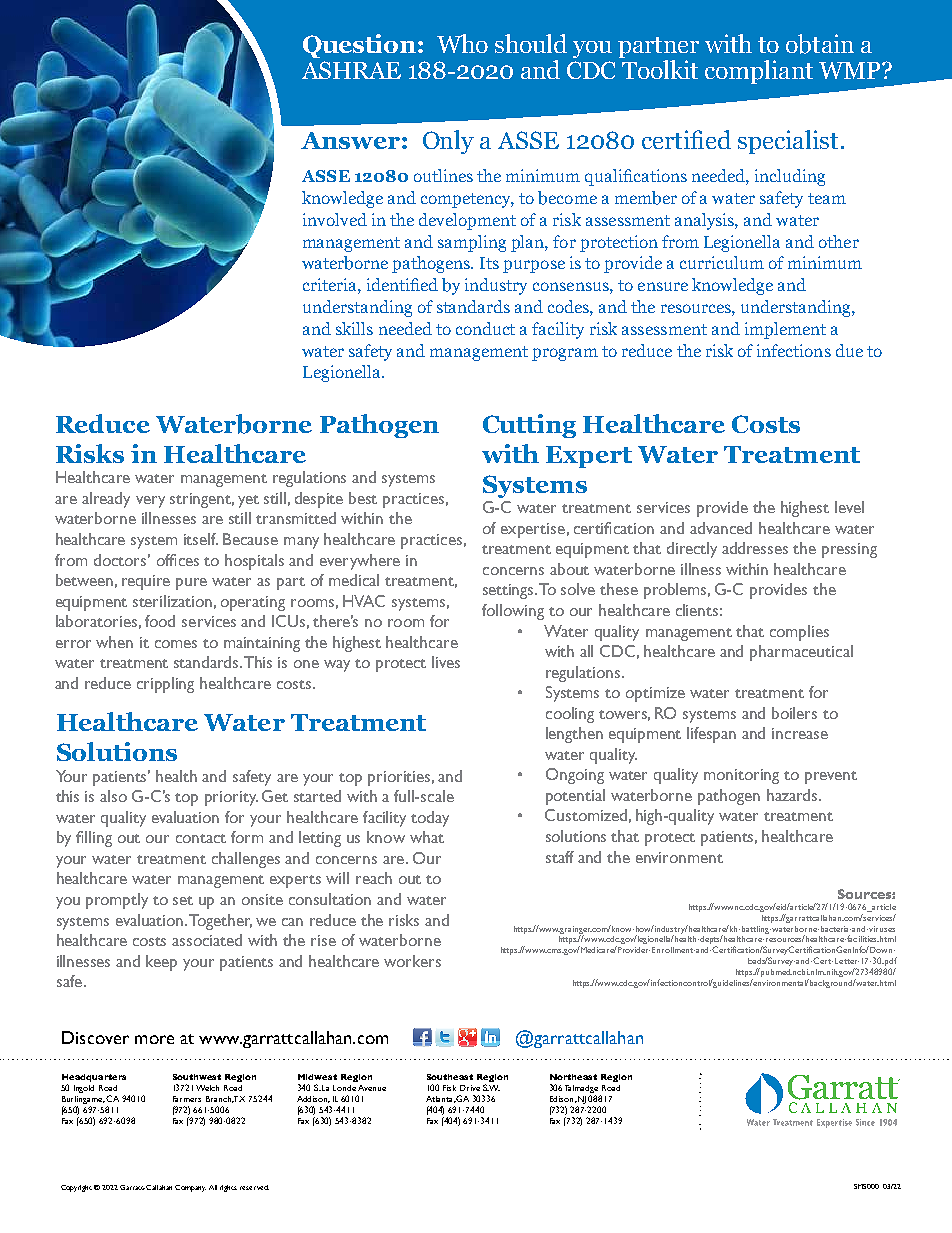 This screenshot has height=1233, width=952. Describe the element at coordinates (190, 1188) in the screenshot. I see `Company` at that location.
